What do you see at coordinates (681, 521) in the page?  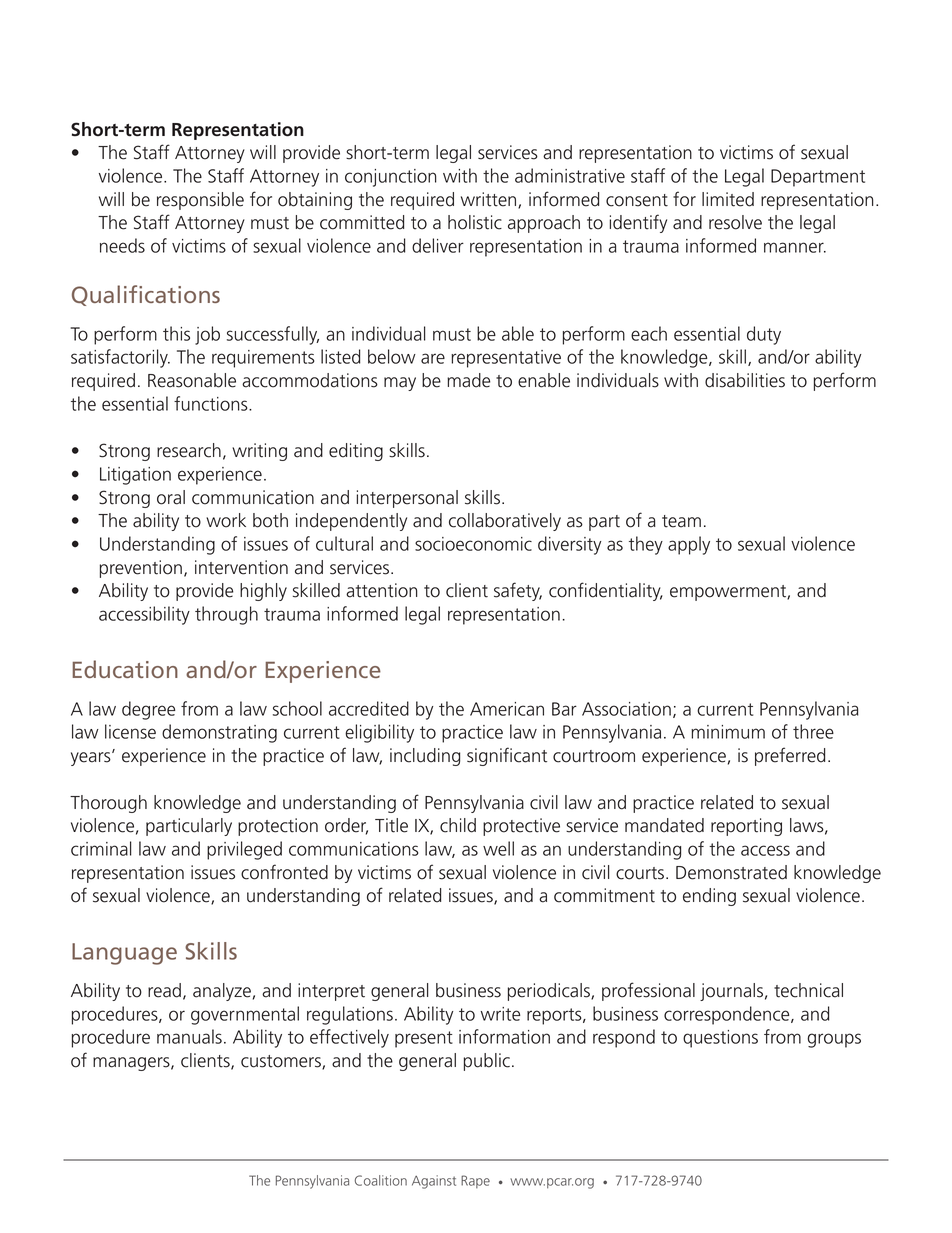 I see `team` at bounding box center [681, 521].
